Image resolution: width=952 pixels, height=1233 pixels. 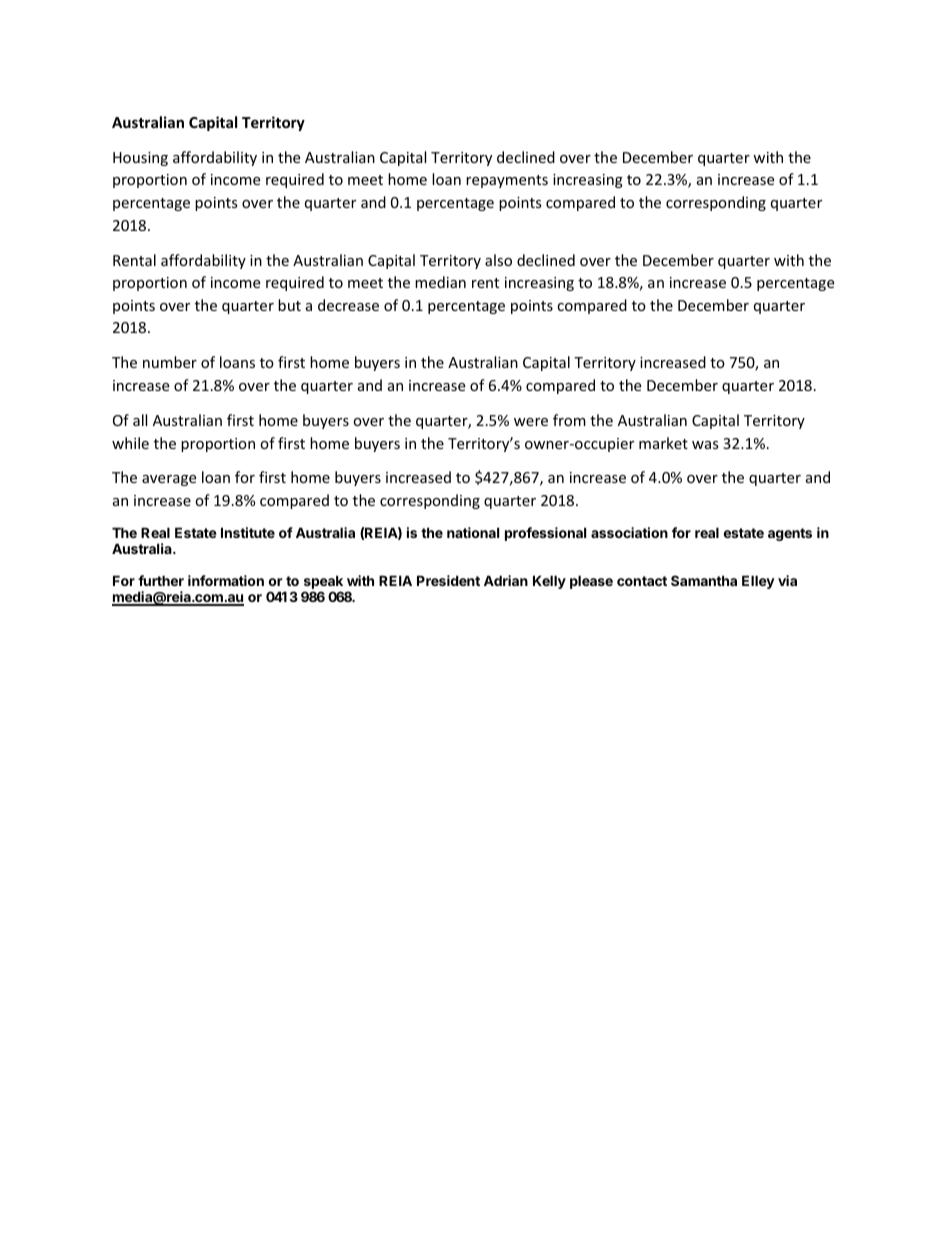 I want to click on Housing, so click(x=140, y=159).
